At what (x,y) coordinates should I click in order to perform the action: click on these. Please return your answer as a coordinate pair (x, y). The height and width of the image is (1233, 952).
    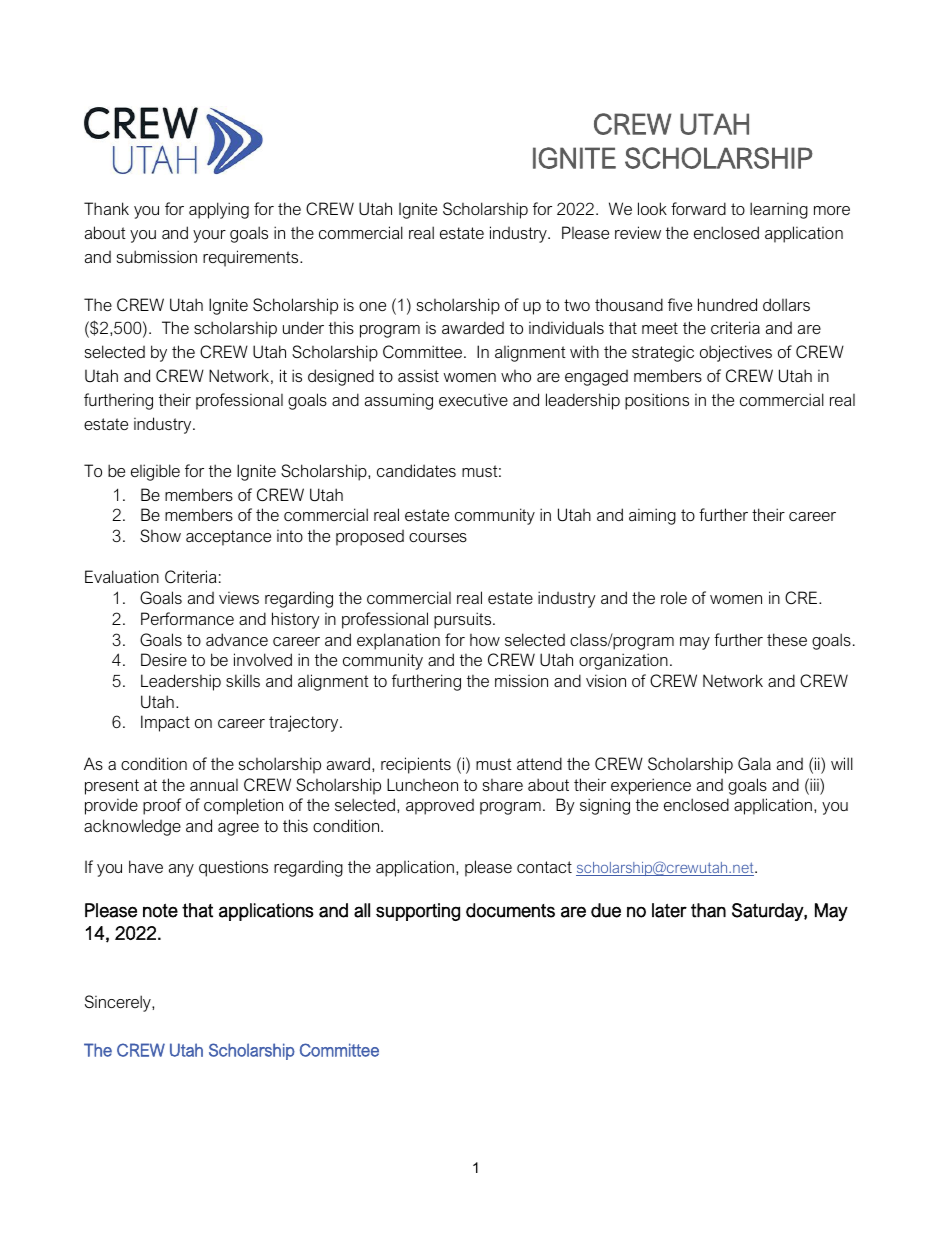
    Looking at the image, I should click on (787, 639).
